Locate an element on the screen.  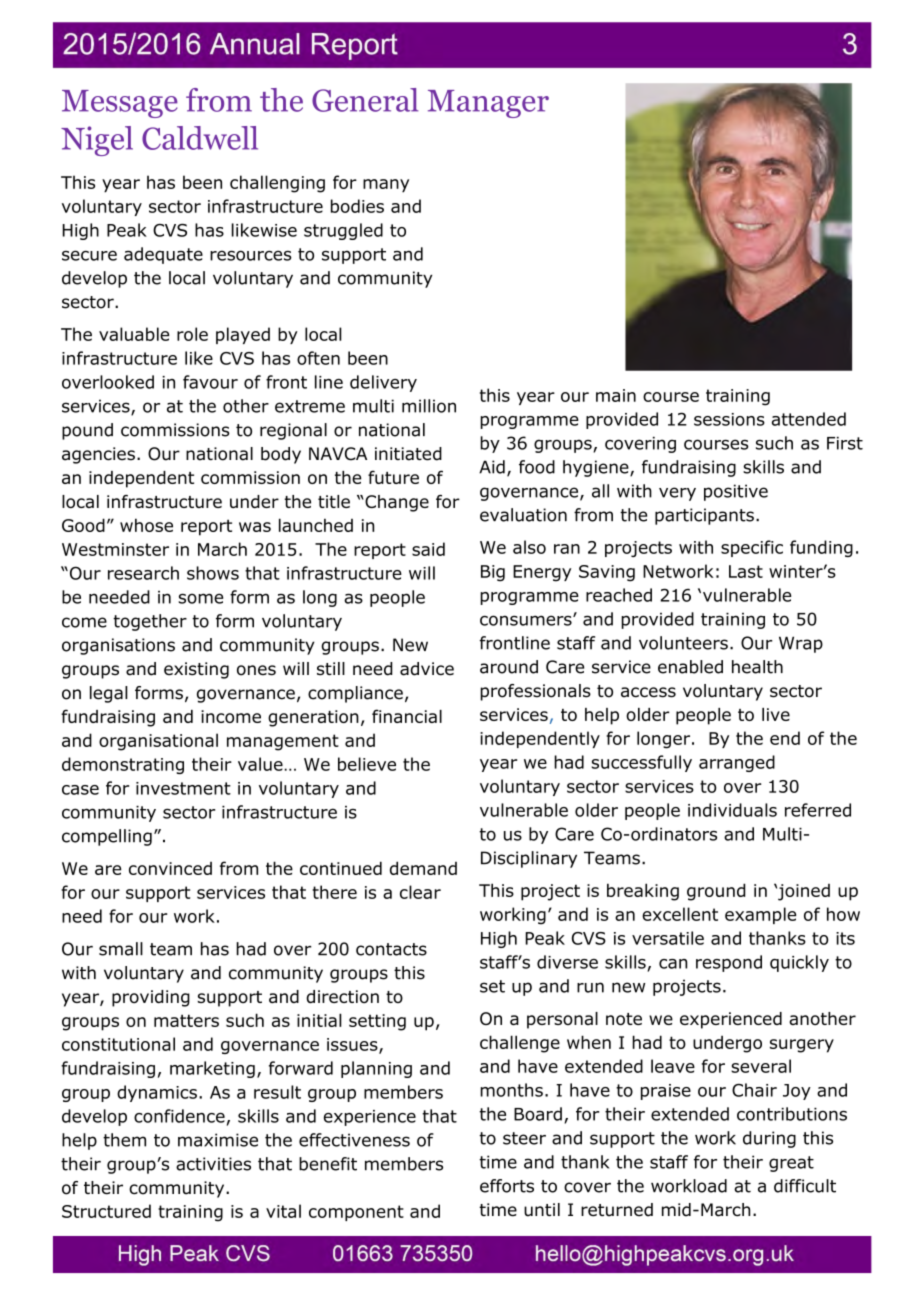
health is located at coordinates (757, 667).
